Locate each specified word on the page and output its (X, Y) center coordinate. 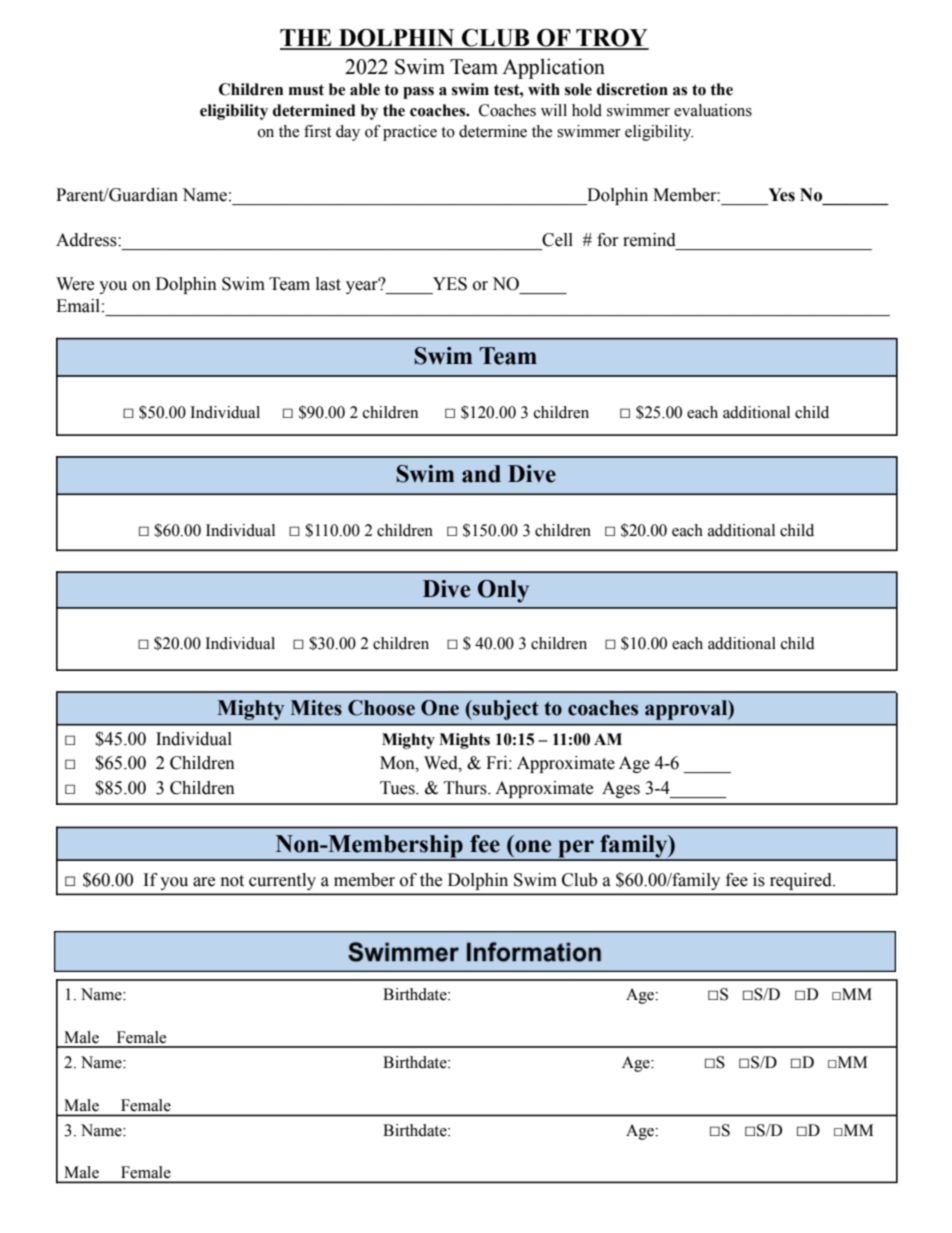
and (481, 474)
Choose (381, 708)
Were (75, 284)
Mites (316, 708)
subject (505, 710)
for (608, 240)
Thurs (466, 788)
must (306, 90)
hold (587, 110)
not (232, 881)
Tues (398, 788)
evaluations (713, 110)
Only (503, 591)
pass (418, 93)
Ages (621, 789)
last (328, 284)
